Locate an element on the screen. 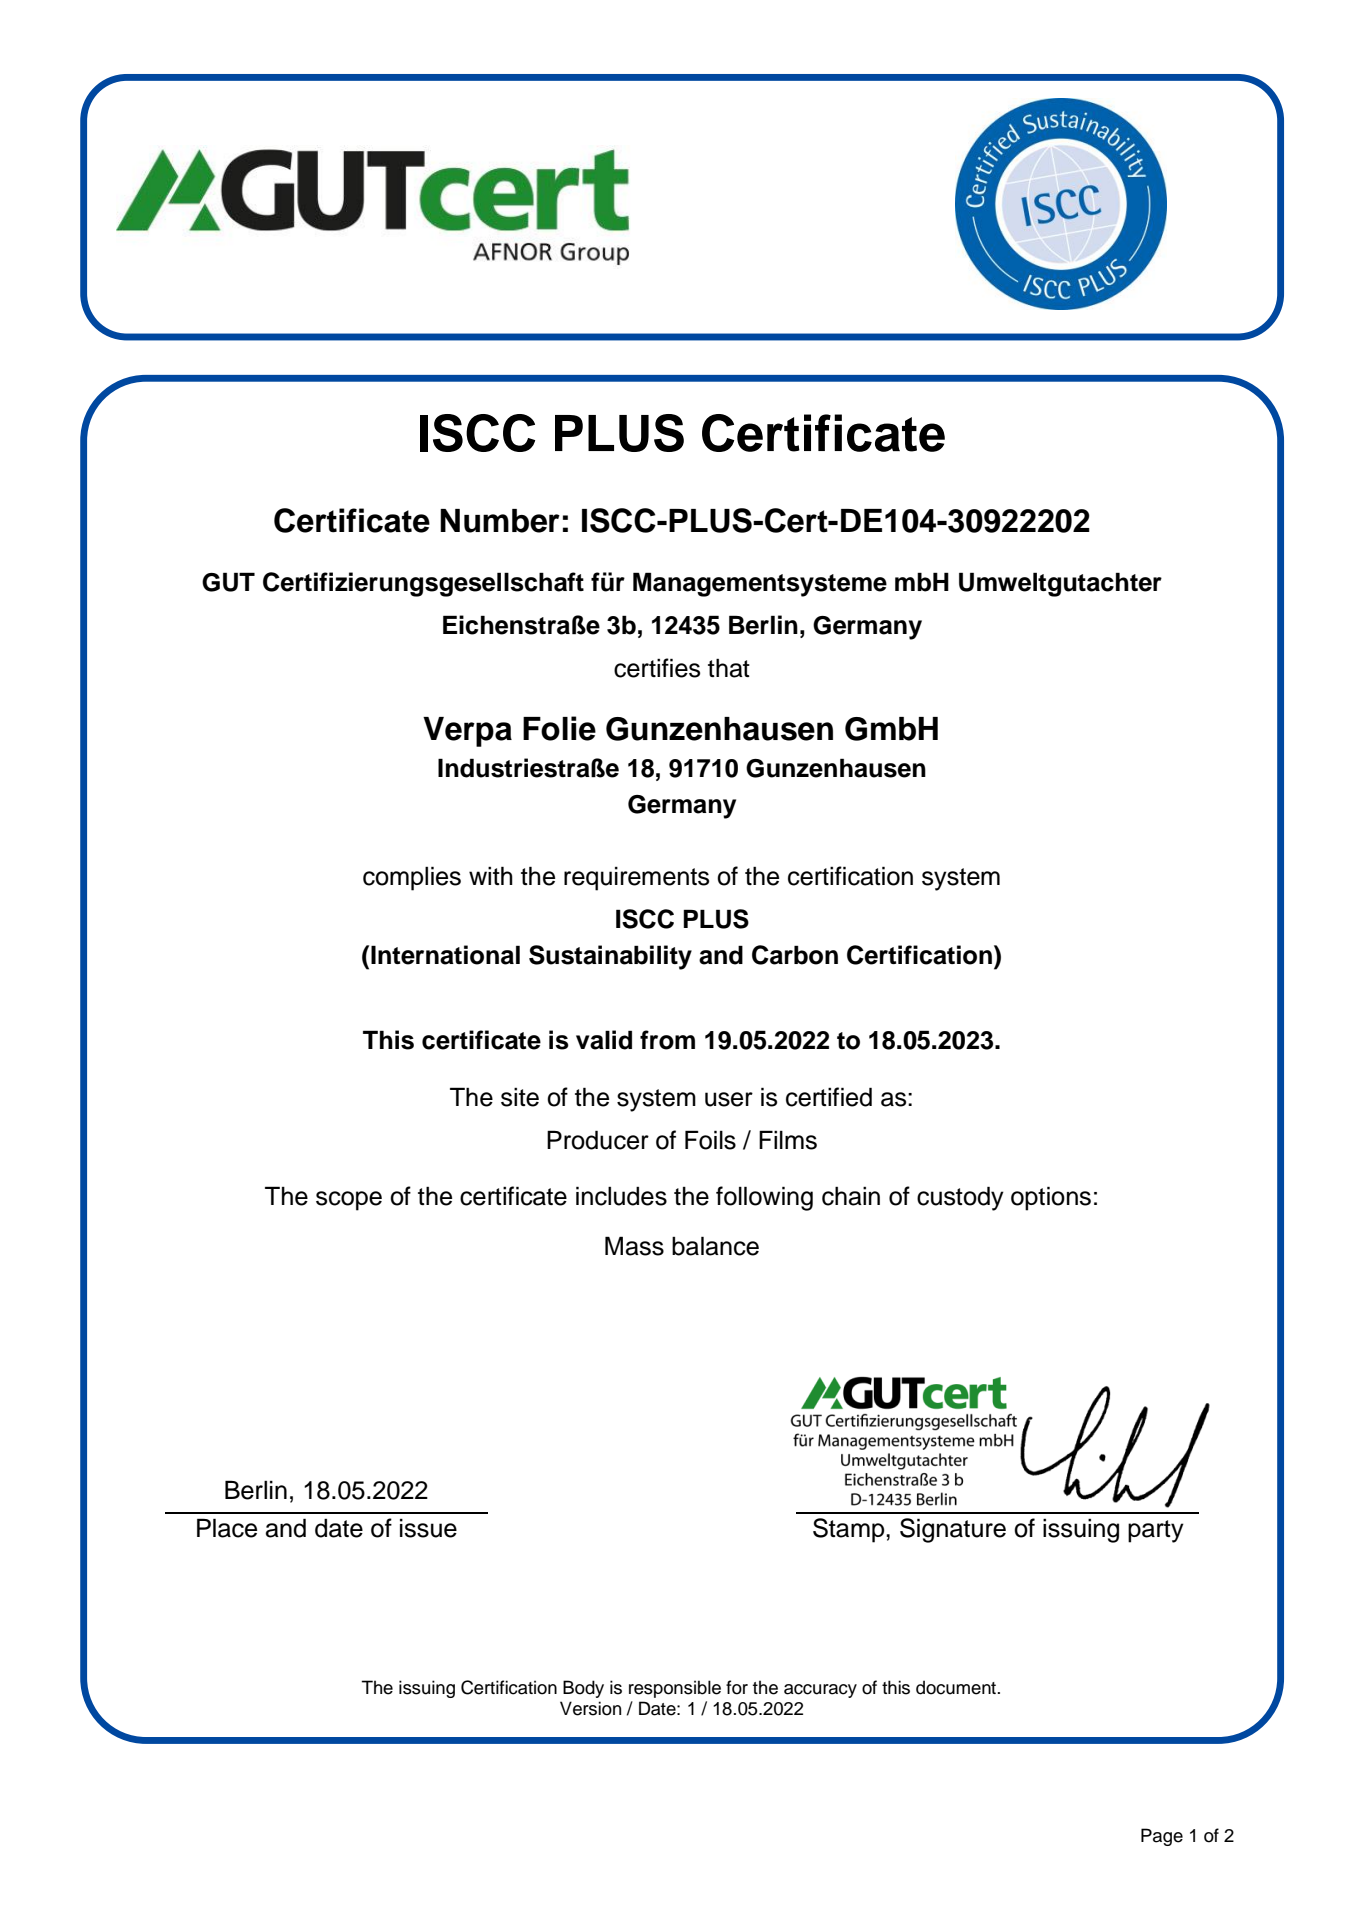  Folie is located at coordinates (559, 728).
